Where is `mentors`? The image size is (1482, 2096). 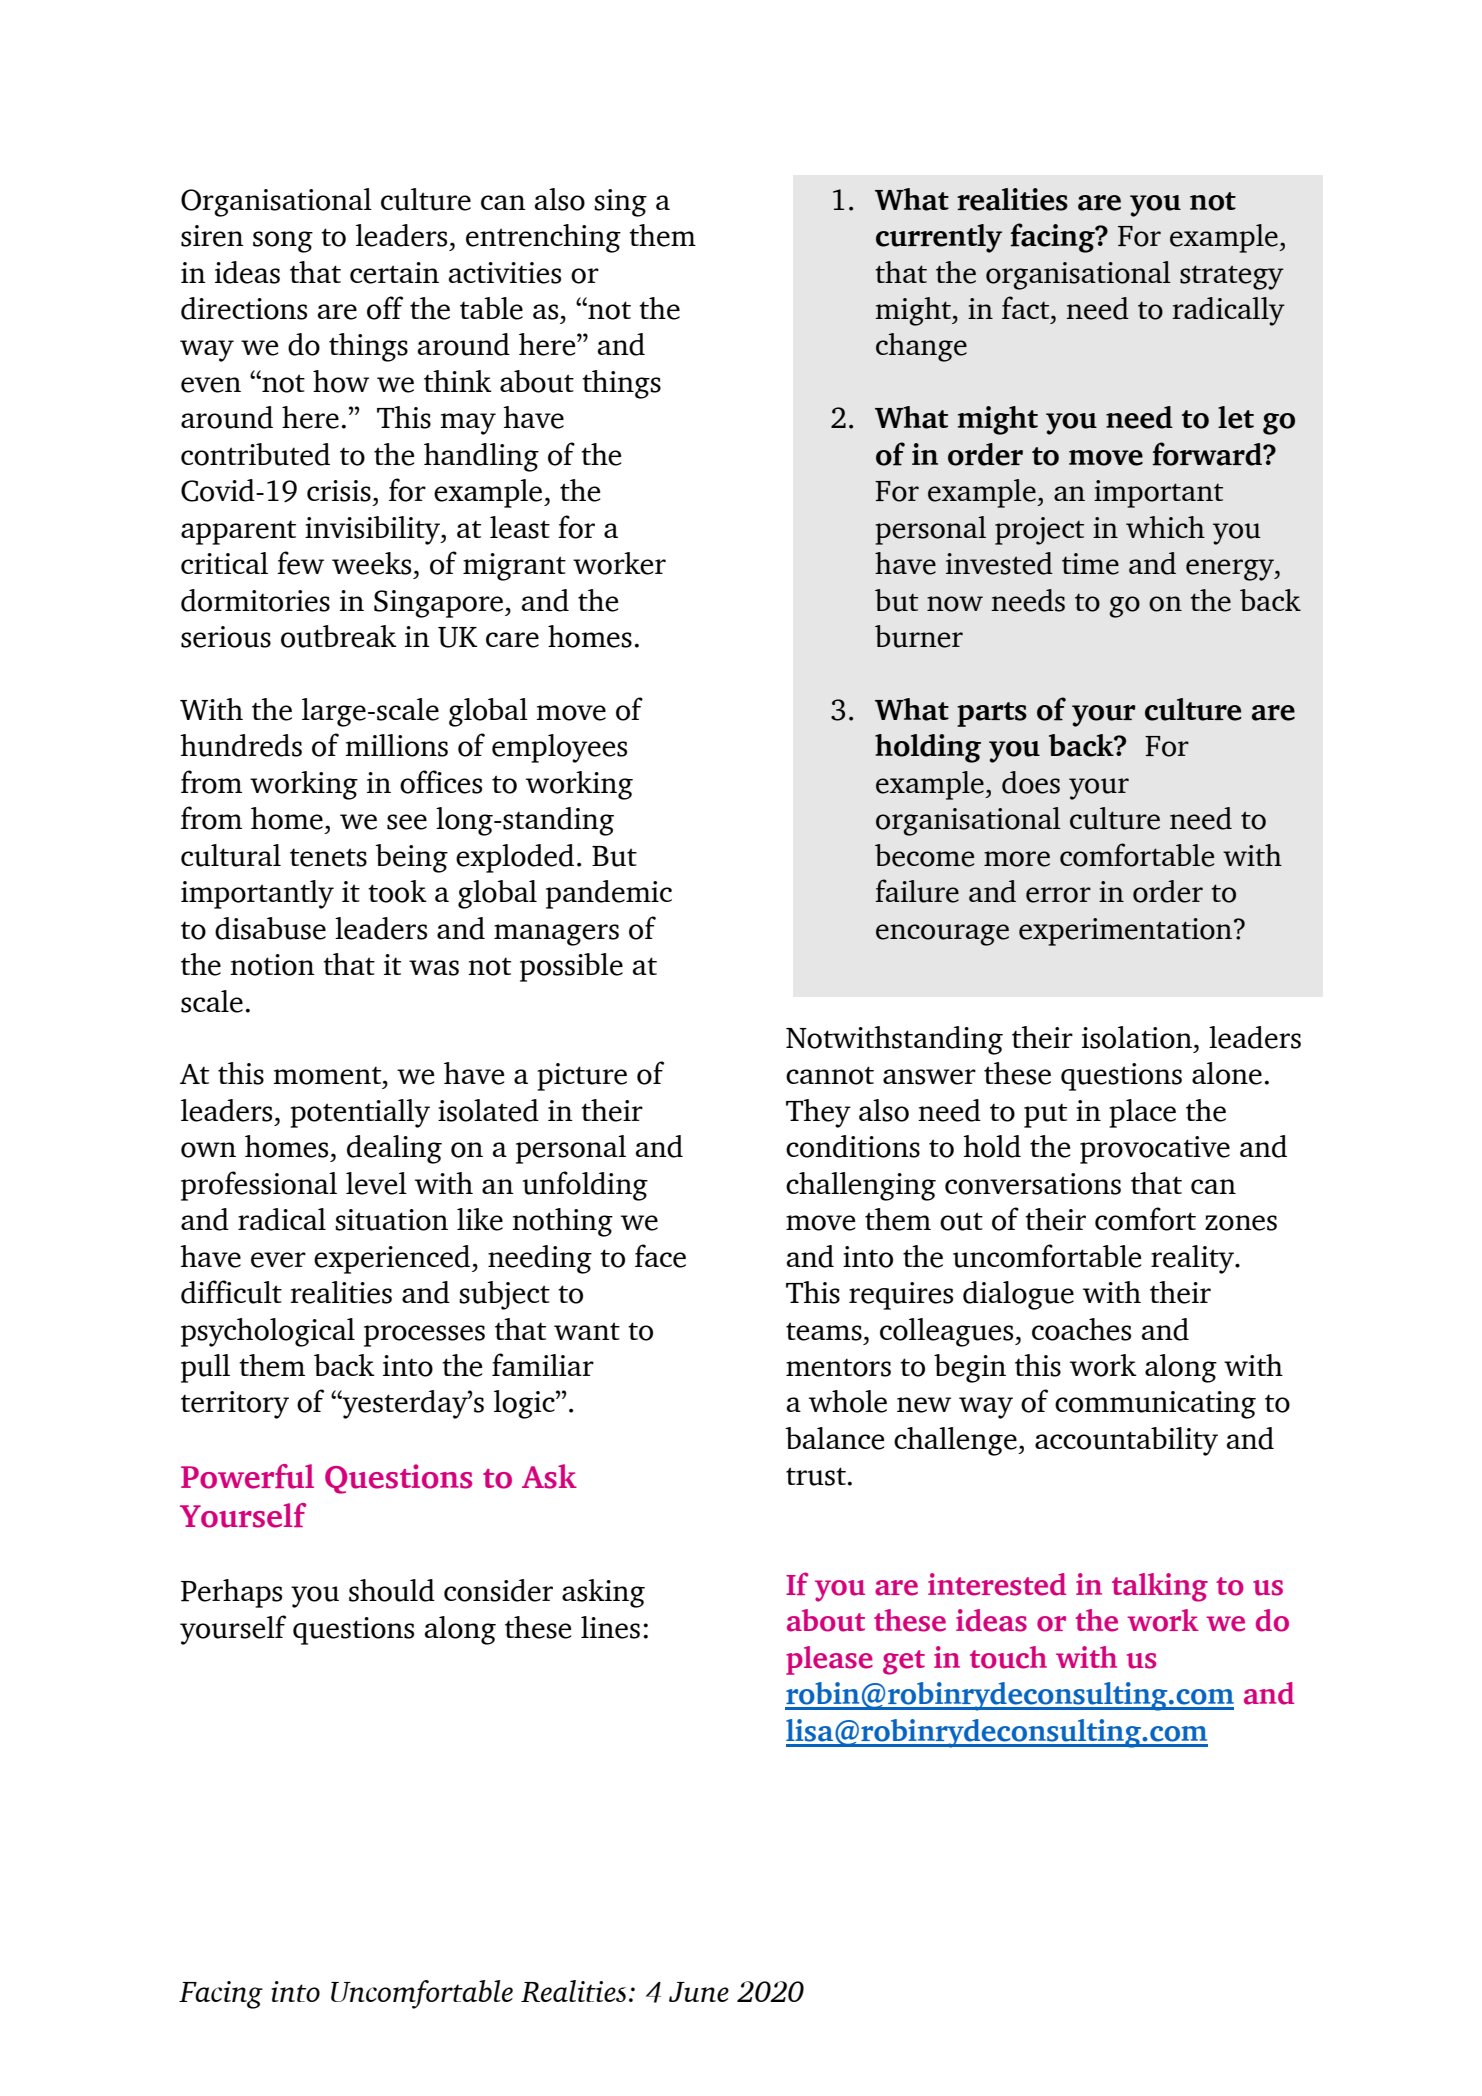
mentors is located at coordinates (838, 1367).
